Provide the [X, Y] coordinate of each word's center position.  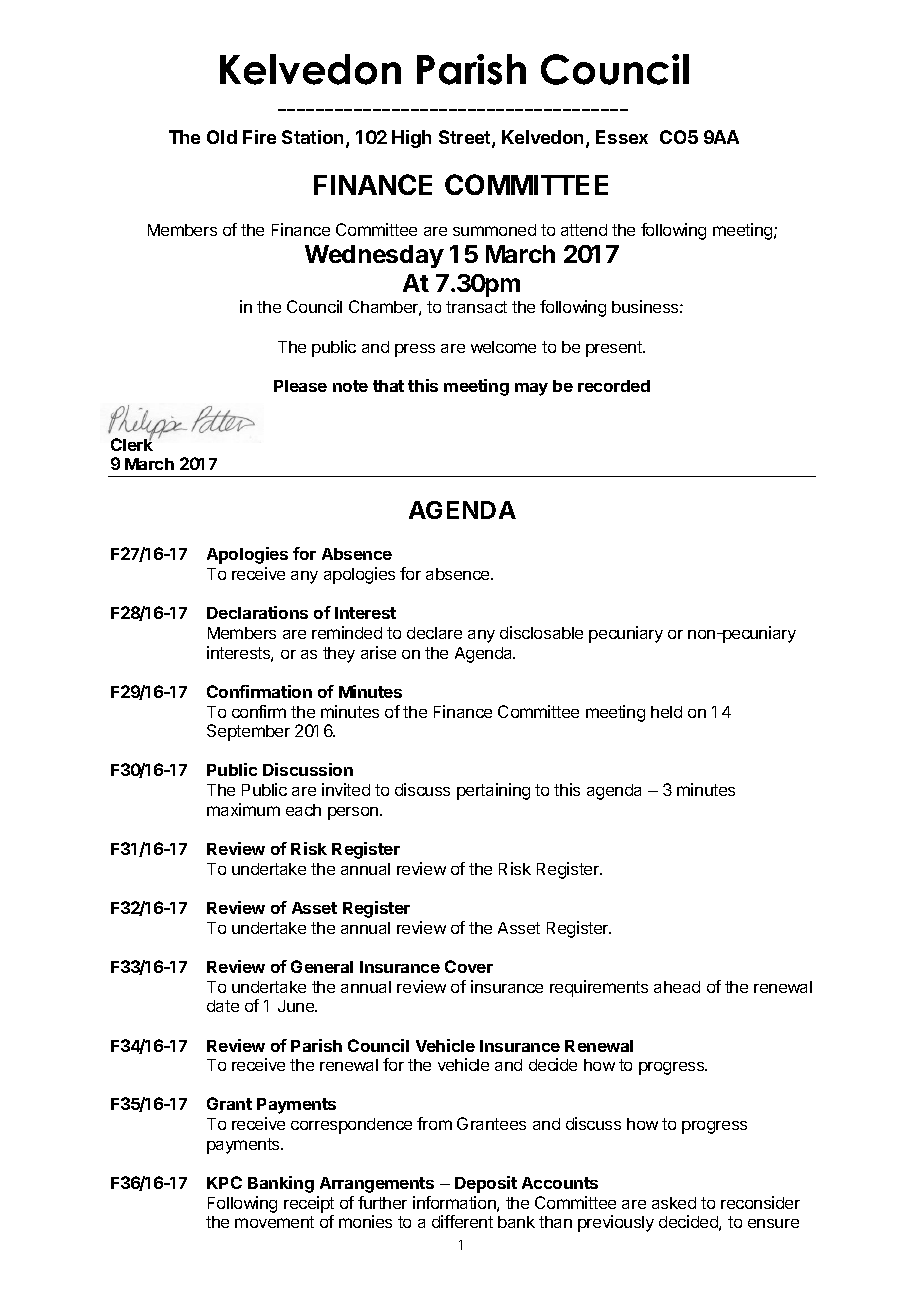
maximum [243, 809]
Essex [622, 137]
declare [434, 633]
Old [222, 137]
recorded [614, 386]
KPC [224, 1182]
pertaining [493, 791]
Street [466, 138]
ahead [677, 987]
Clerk [132, 443]
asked [674, 1203]
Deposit [486, 1184]
